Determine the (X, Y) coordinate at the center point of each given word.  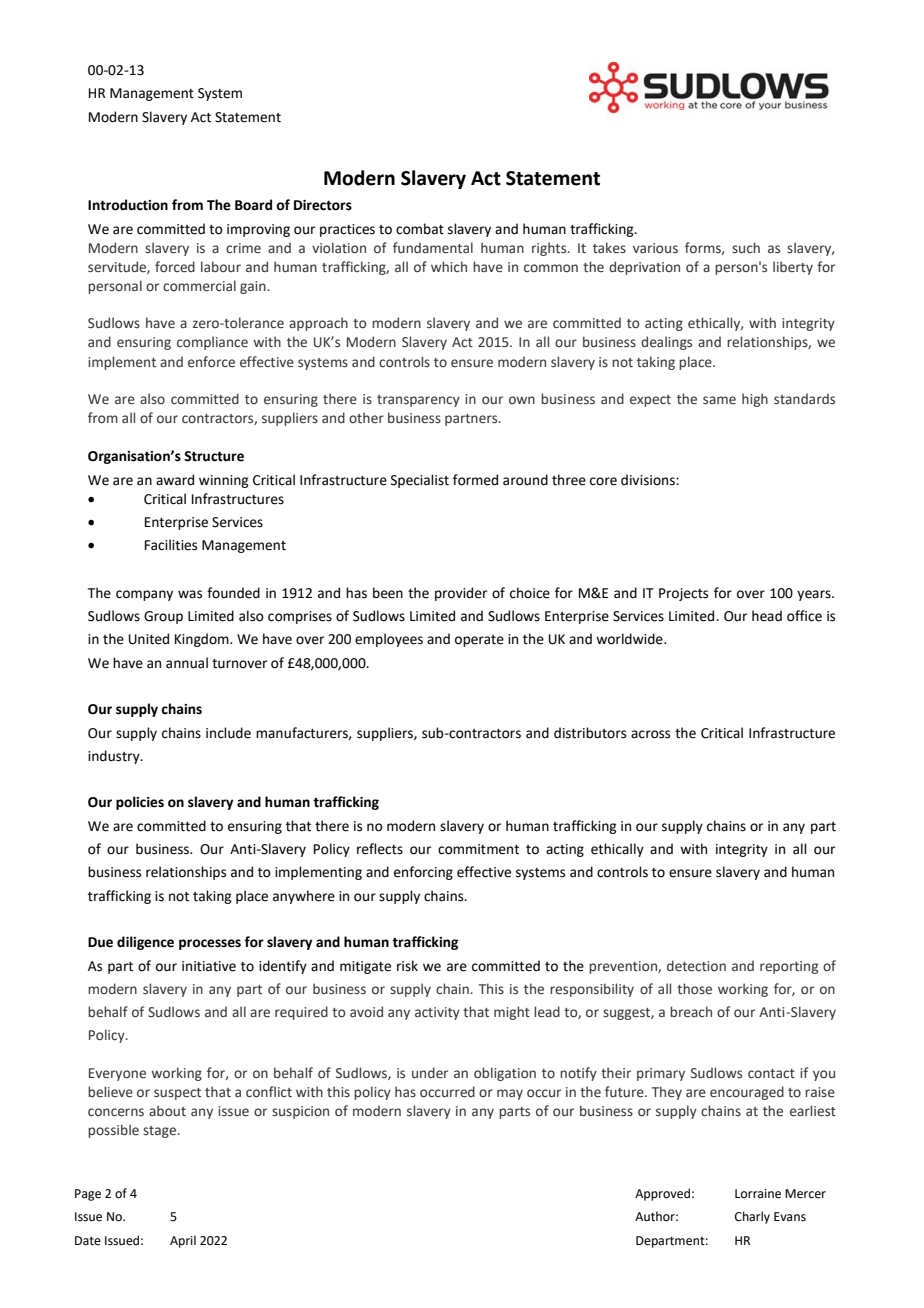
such (746, 247)
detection (696, 966)
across (650, 734)
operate (479, 641)
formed (475, 480)
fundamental (433, 247)
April (183, 1241)
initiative (209, 966)
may (510, 1094)
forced (175, 266)
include (228, 733)
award (175, 480)
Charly (752, 1217)
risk (407, 966)
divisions (649, 480)
